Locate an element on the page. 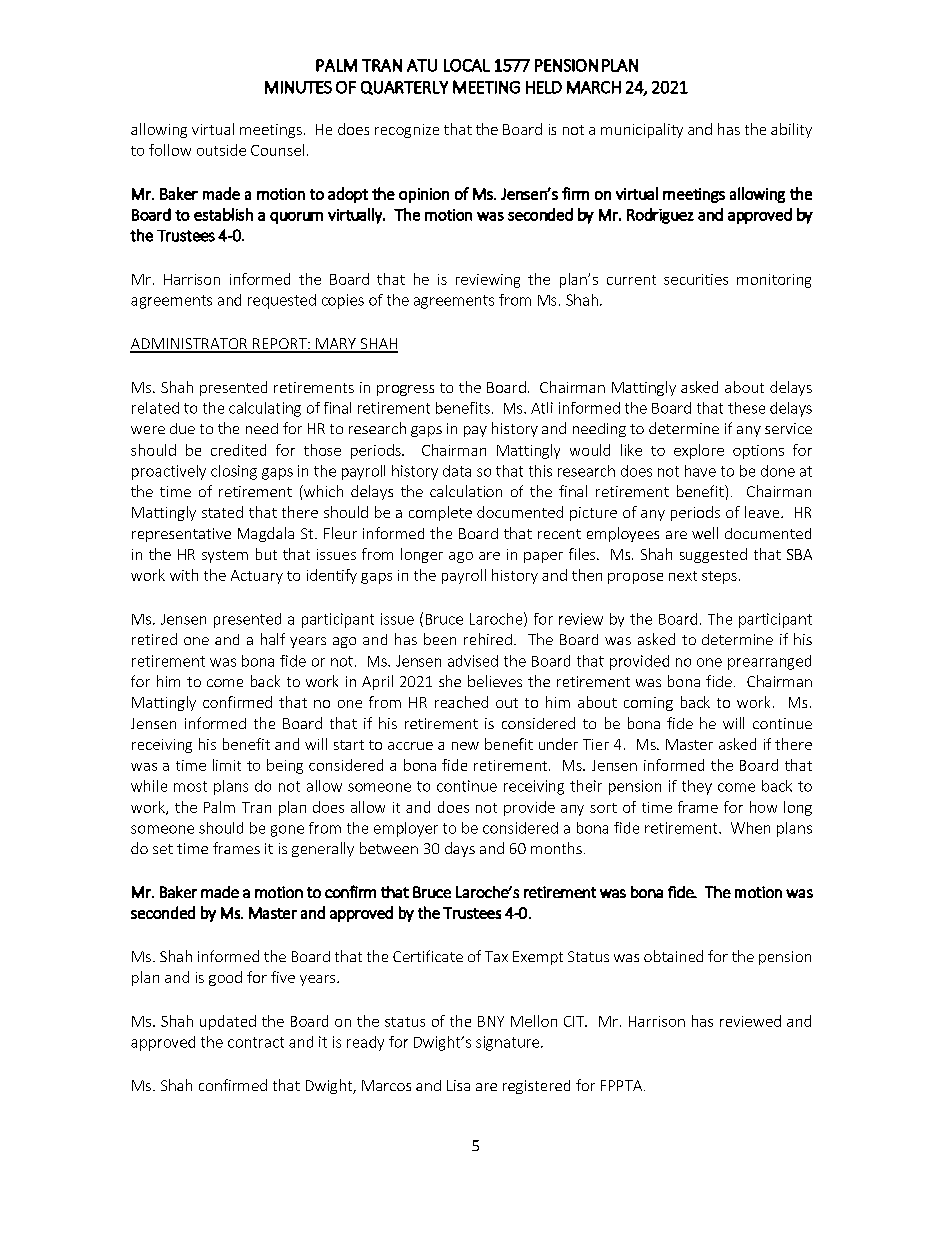 The image size is (952, 1233). calculating is located at coordinates (265, 409).
